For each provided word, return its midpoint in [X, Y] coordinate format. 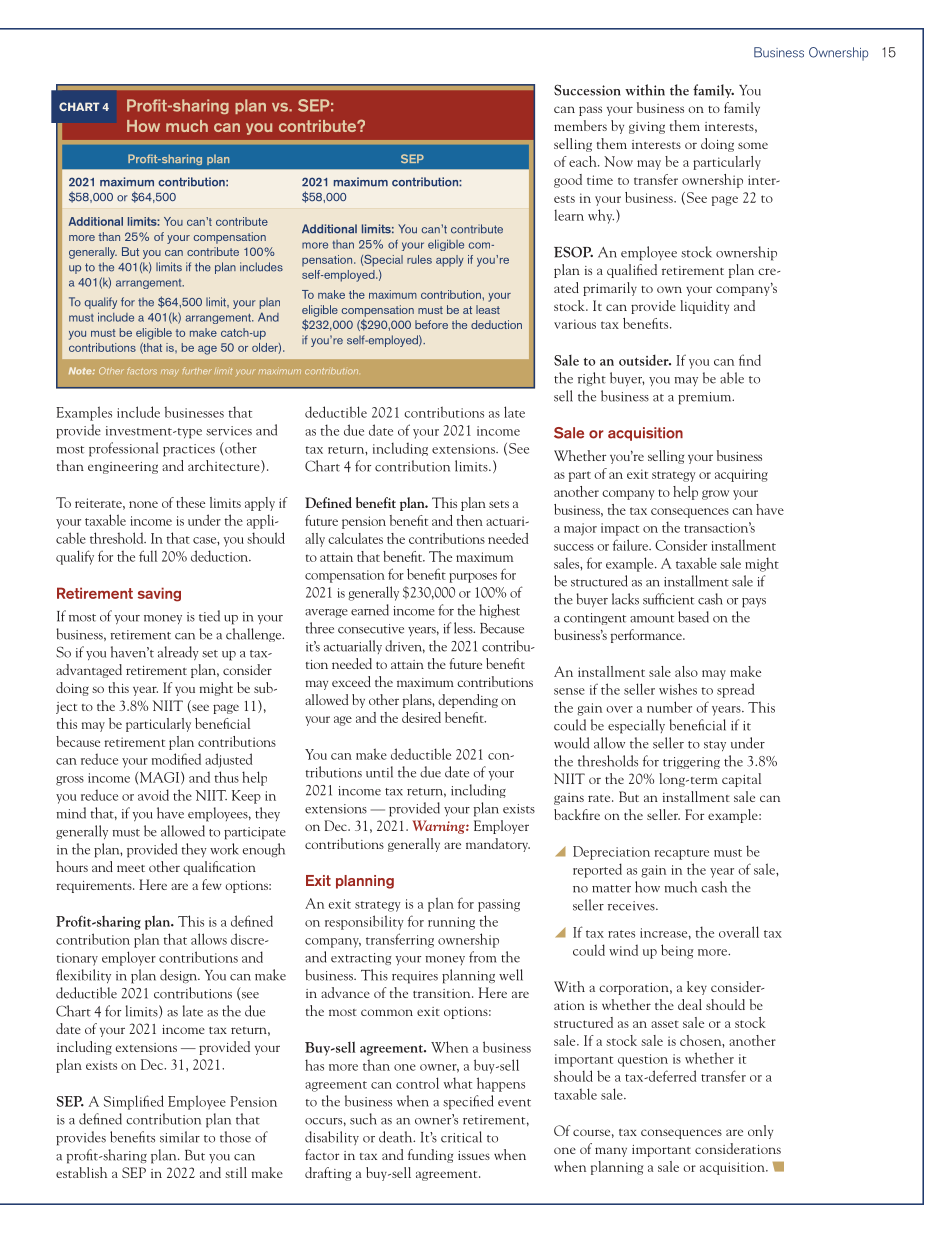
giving [647, 128]
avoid [153, 795]
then [470, 520]
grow [715, 495]
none [143, 504]
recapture [682, 854]
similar [180, 1137]
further [197, 370]
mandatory [498, 845]
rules [419, 259]
